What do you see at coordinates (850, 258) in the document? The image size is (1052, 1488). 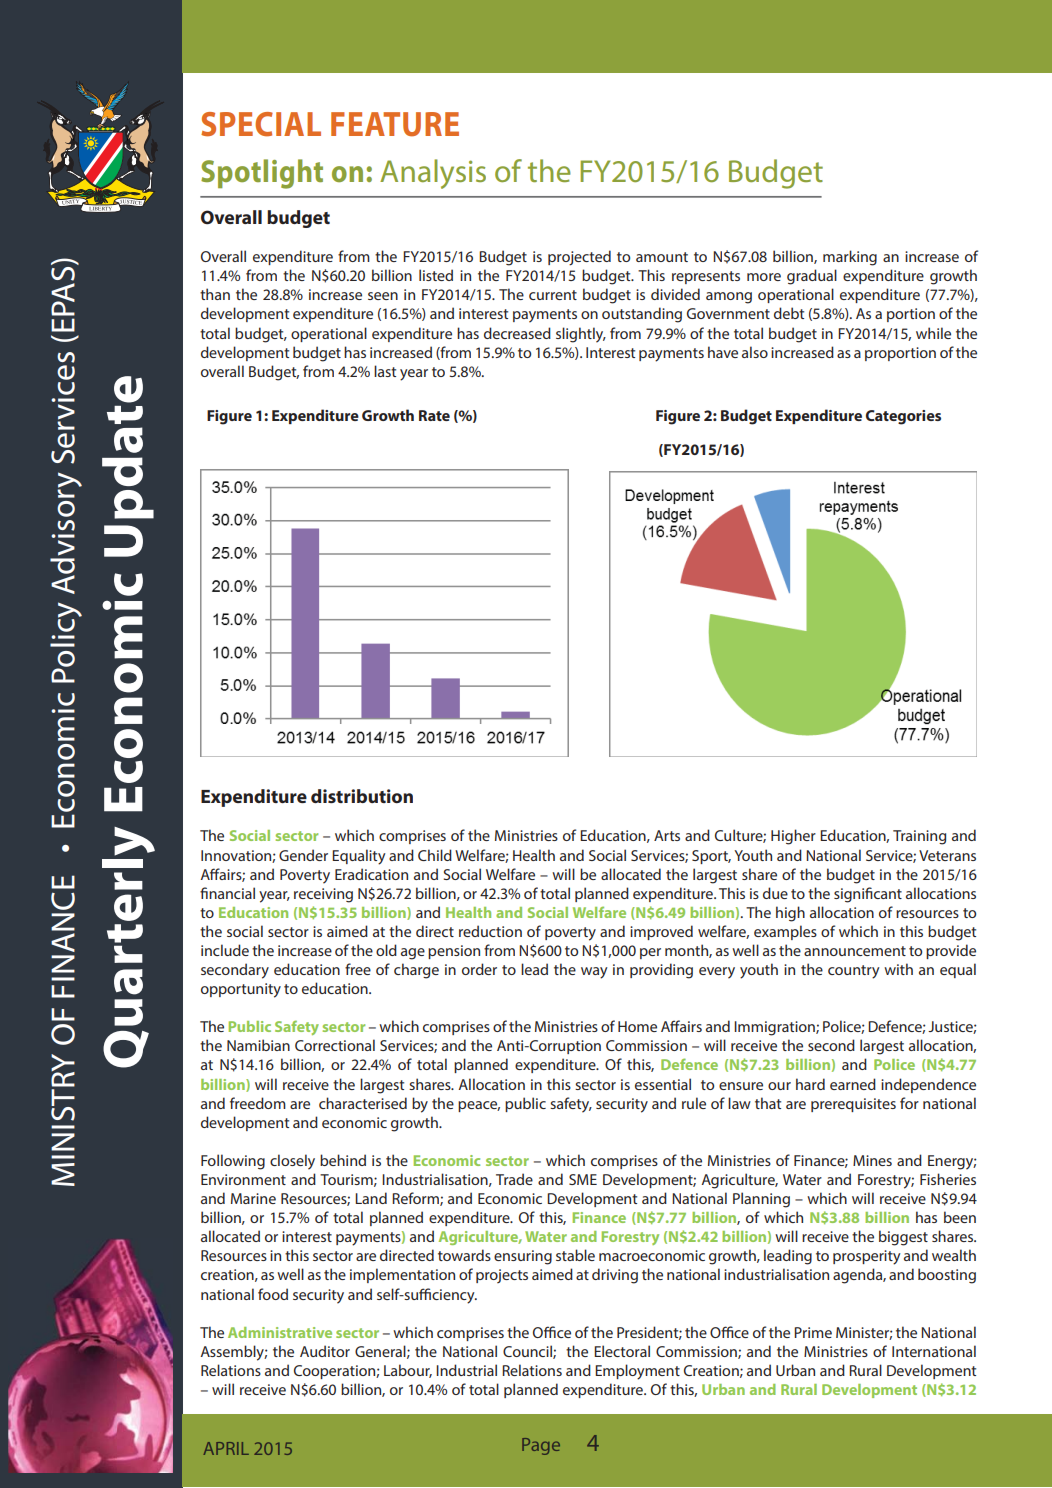 I see `marking` at bounding box center [850, 258].
